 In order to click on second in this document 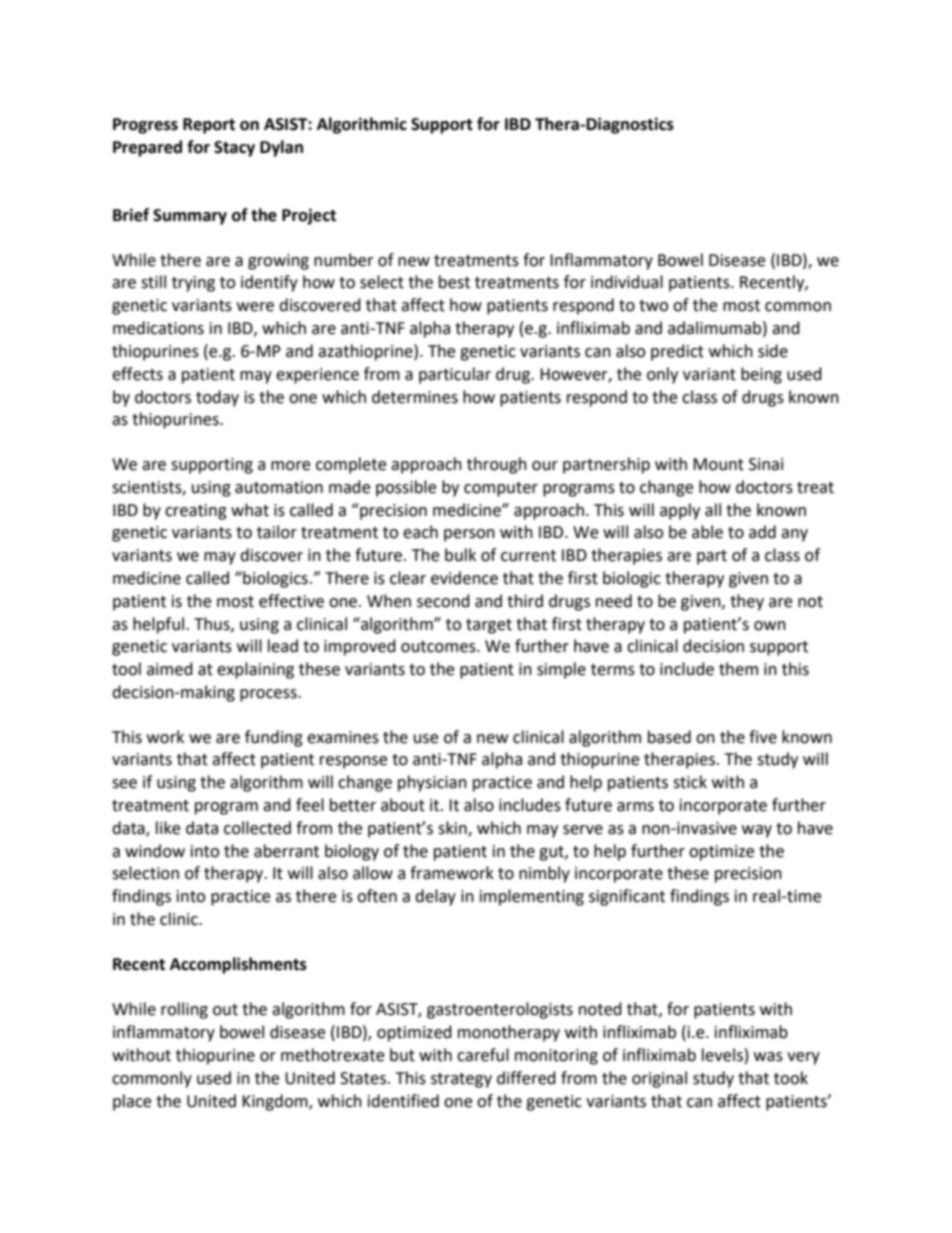, I will do `click(443, 601)`.
